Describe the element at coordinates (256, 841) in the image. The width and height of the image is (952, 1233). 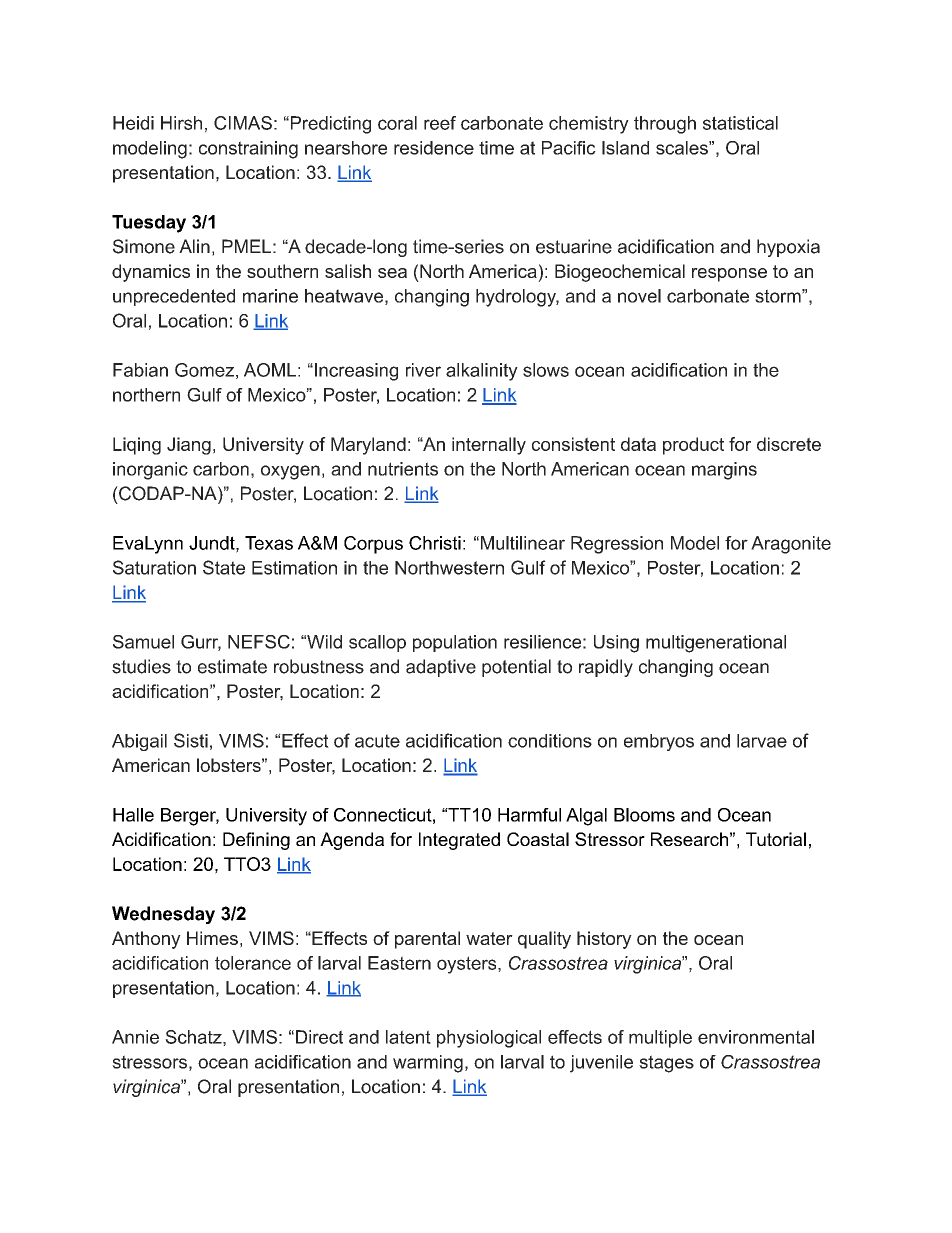
I see `Defining` at that location.
